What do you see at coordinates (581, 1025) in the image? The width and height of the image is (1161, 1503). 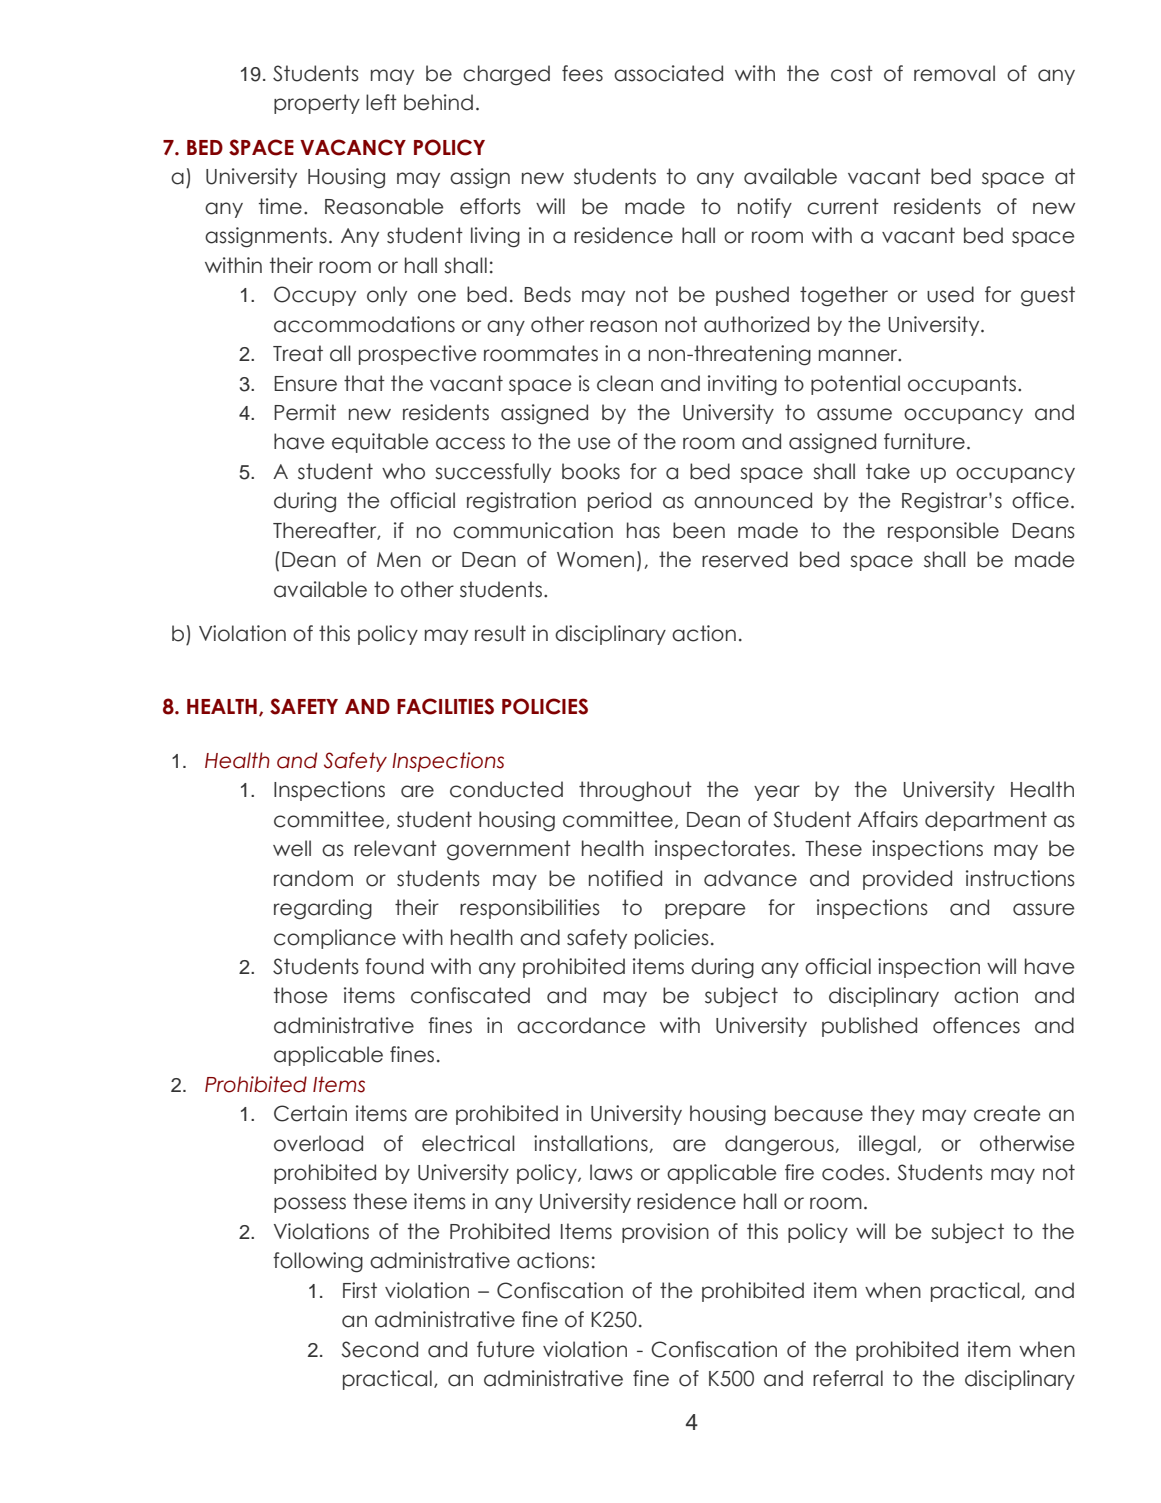 I see `accordance` at bounding box center [581, 1025].
